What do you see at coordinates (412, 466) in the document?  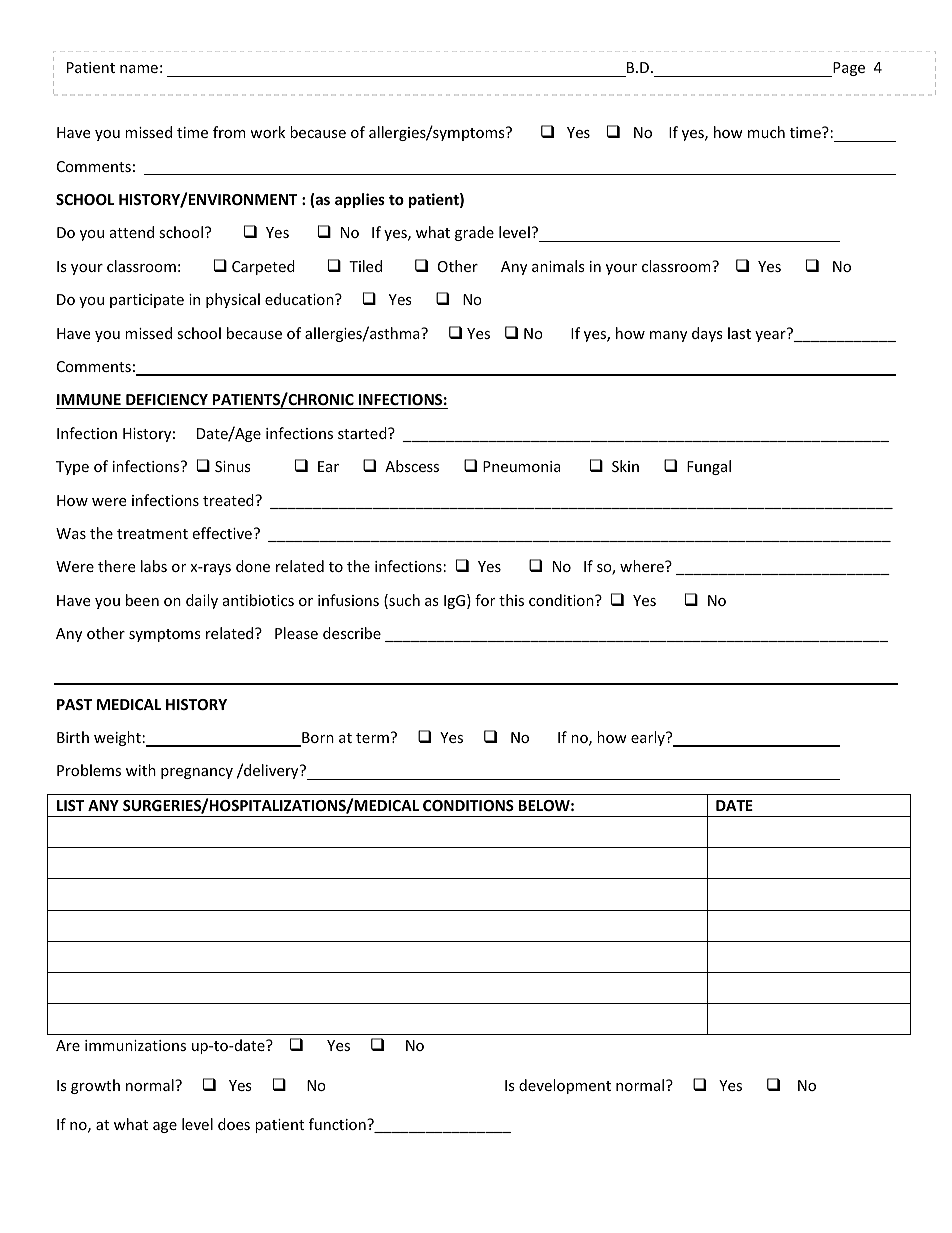 I see `Abscess` at bounding box center [412, 466].
